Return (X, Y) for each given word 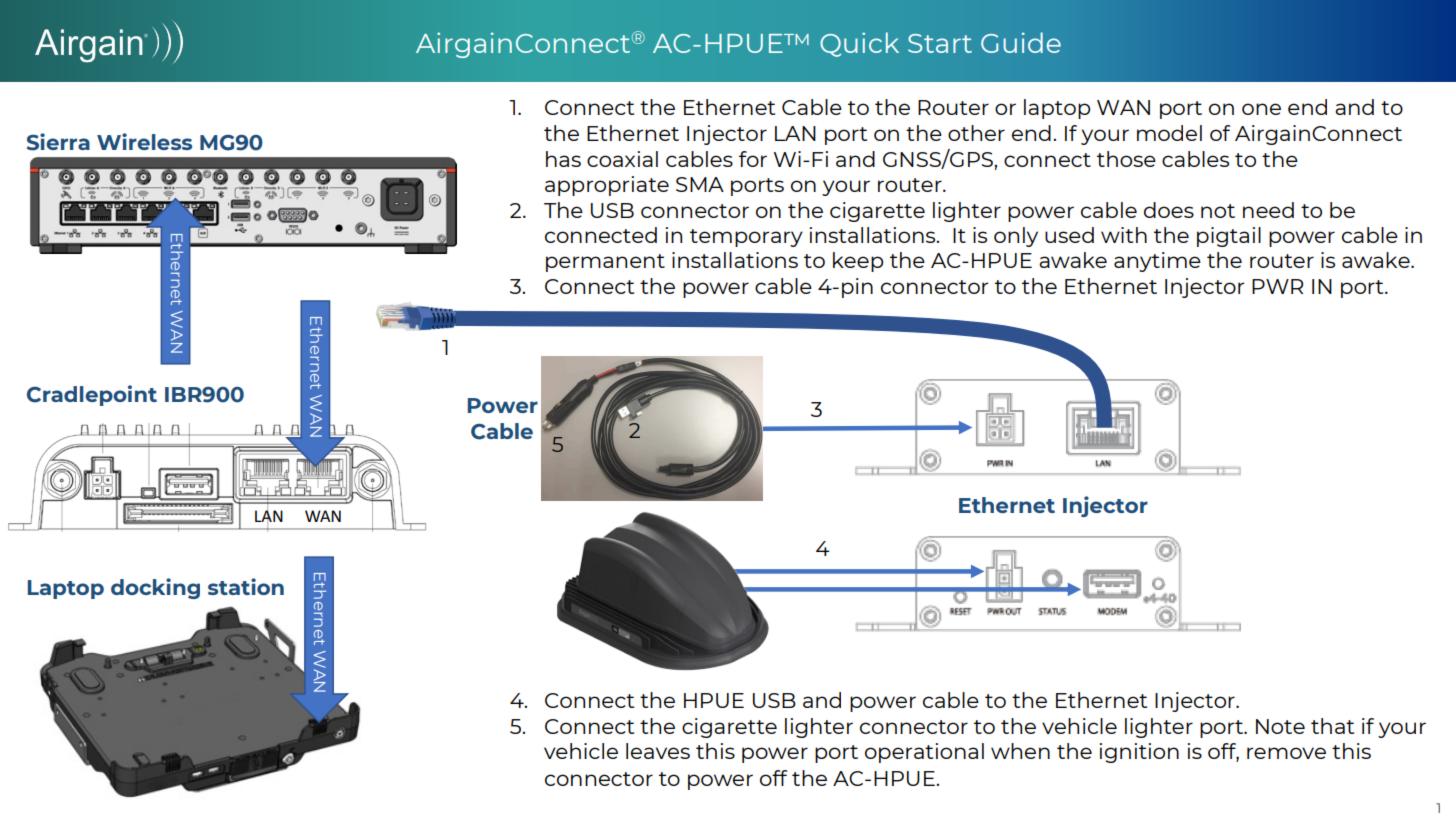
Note (1280, 726)
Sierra (58, 142)
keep (858, 262)
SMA (700, 184)
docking (155, 588)
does (1169, 210)
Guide (1021, 42)
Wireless (144, 141)
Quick (859, 44)
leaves (658, 751)
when (1020, 751)
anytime (1157, 262)
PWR (1277, 286)
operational (924, 753)
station (246, 586)
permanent (605, 263)
